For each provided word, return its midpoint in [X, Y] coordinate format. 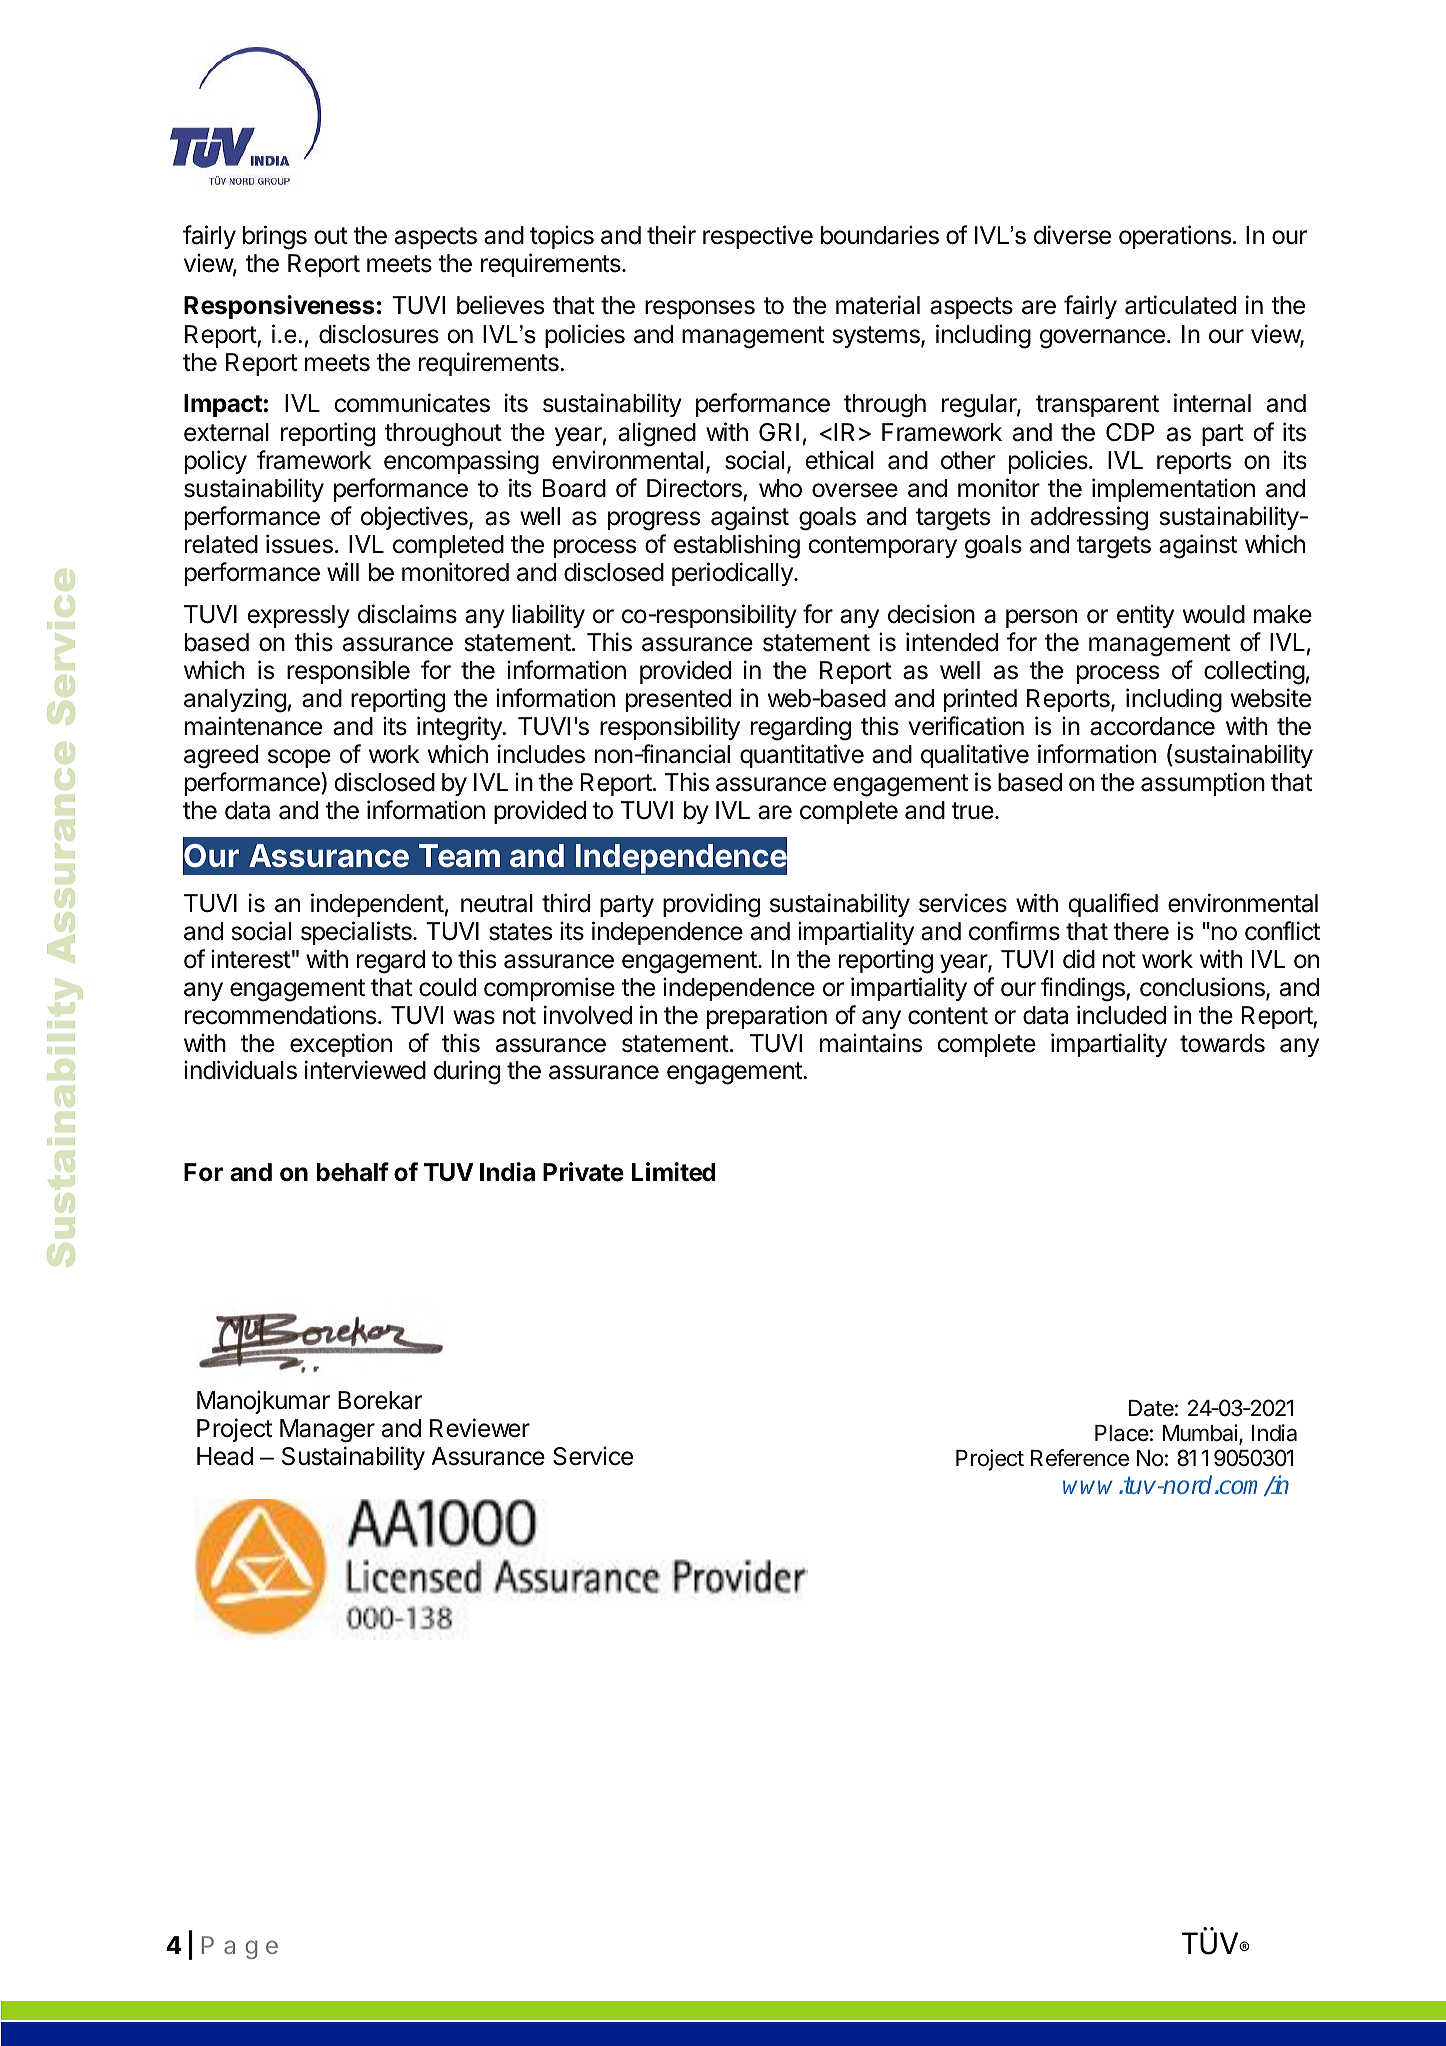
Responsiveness [279, 307]
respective [758, 237]
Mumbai [1200, 1433]
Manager [327, 1431]
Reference [1080, 1458]
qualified [1113, 905]
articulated [1180, 305]
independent [377, 905]
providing [711, 905]
